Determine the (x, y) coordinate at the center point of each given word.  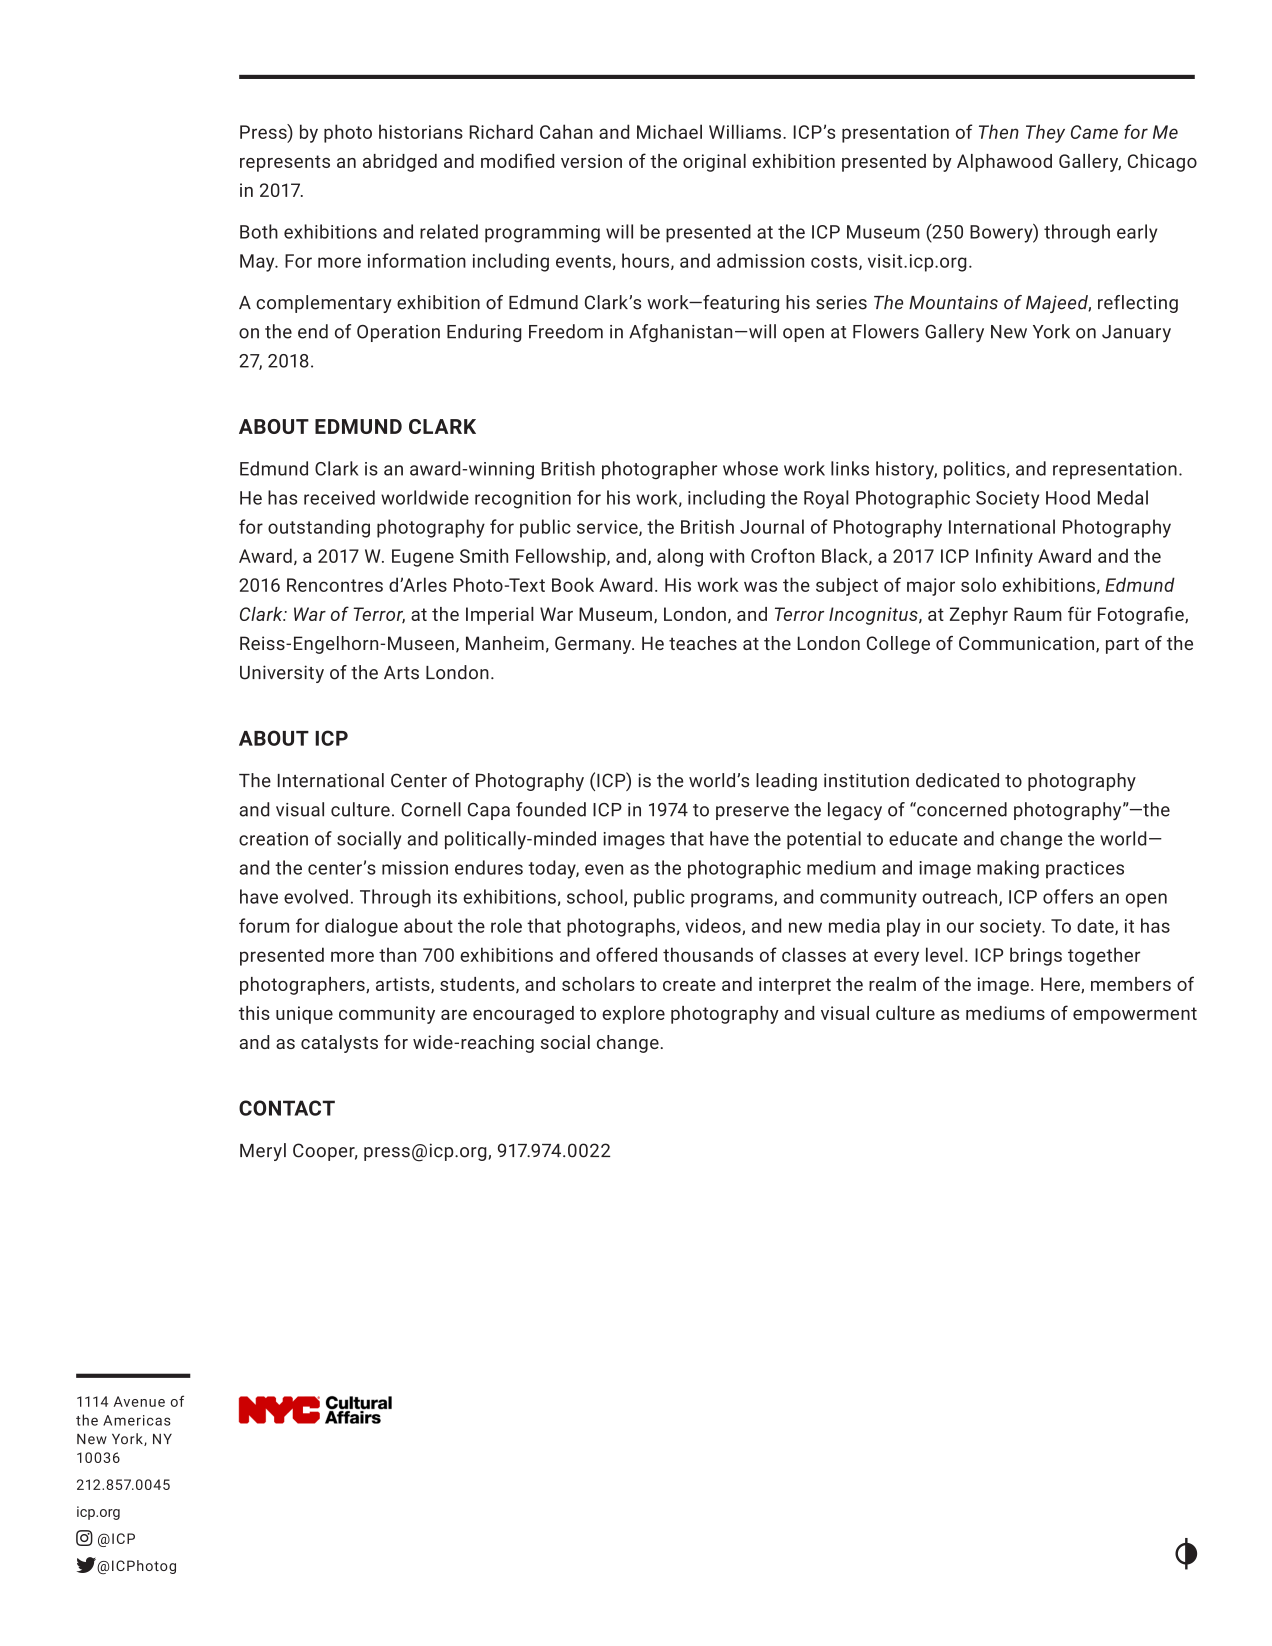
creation (273, 839)
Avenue (139, 1401)
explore (633, 1015)
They (1045, 133)
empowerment (1135, 1015)
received (339, 497)
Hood (1068, 497)
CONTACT (287, 1108)
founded (551, 809)
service (608, 528)
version (591, 161)
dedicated (957, 780)
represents (285, 163)
